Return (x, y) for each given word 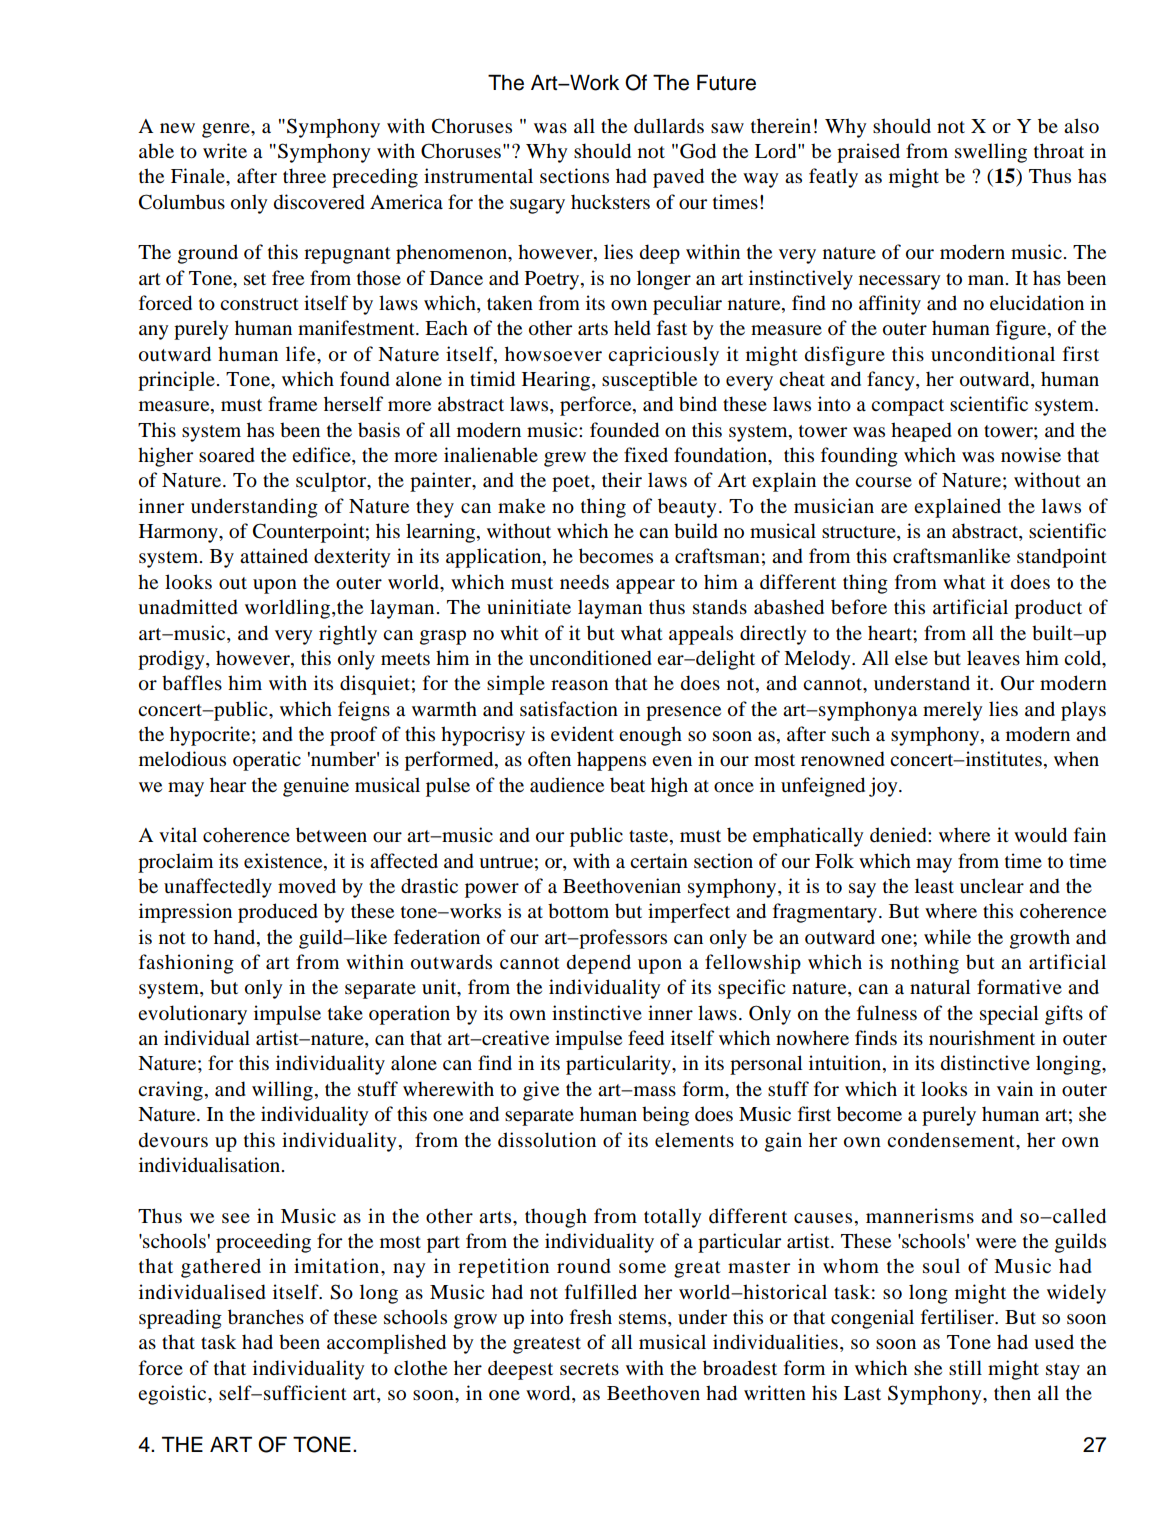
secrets (589, 1369)
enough (650, 736)
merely (953, 711)
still (965, 1367)
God (698, 151)
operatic (267, 761)
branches (266, 1317)
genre (227, 130)
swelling (991, 153)
